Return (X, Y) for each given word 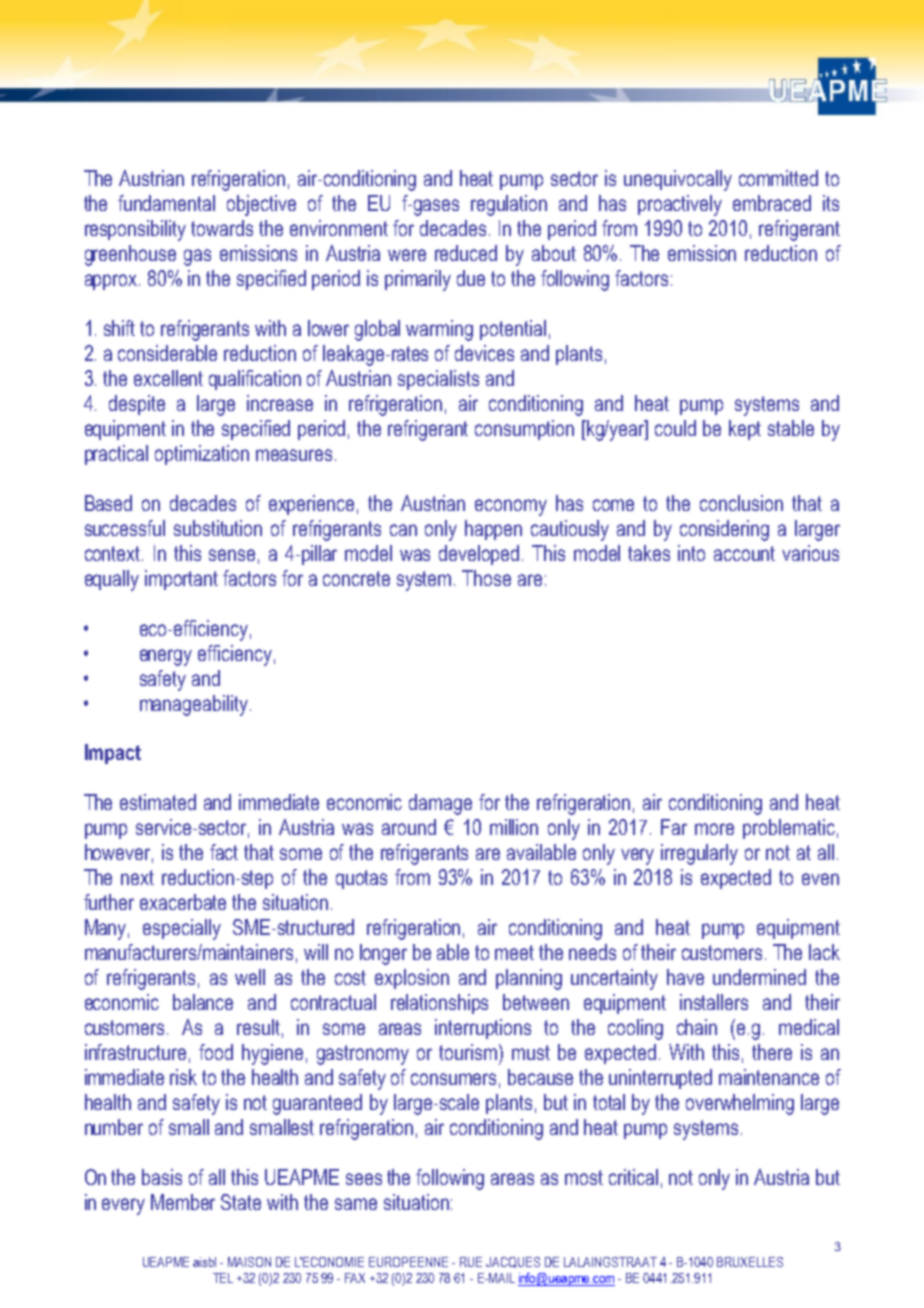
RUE (471, 1262)
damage (440, 804)
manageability (195, 705)
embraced (772, 203)
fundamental (166, 203)
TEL (223, 1278)
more (714, 829)
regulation (509, 205)
